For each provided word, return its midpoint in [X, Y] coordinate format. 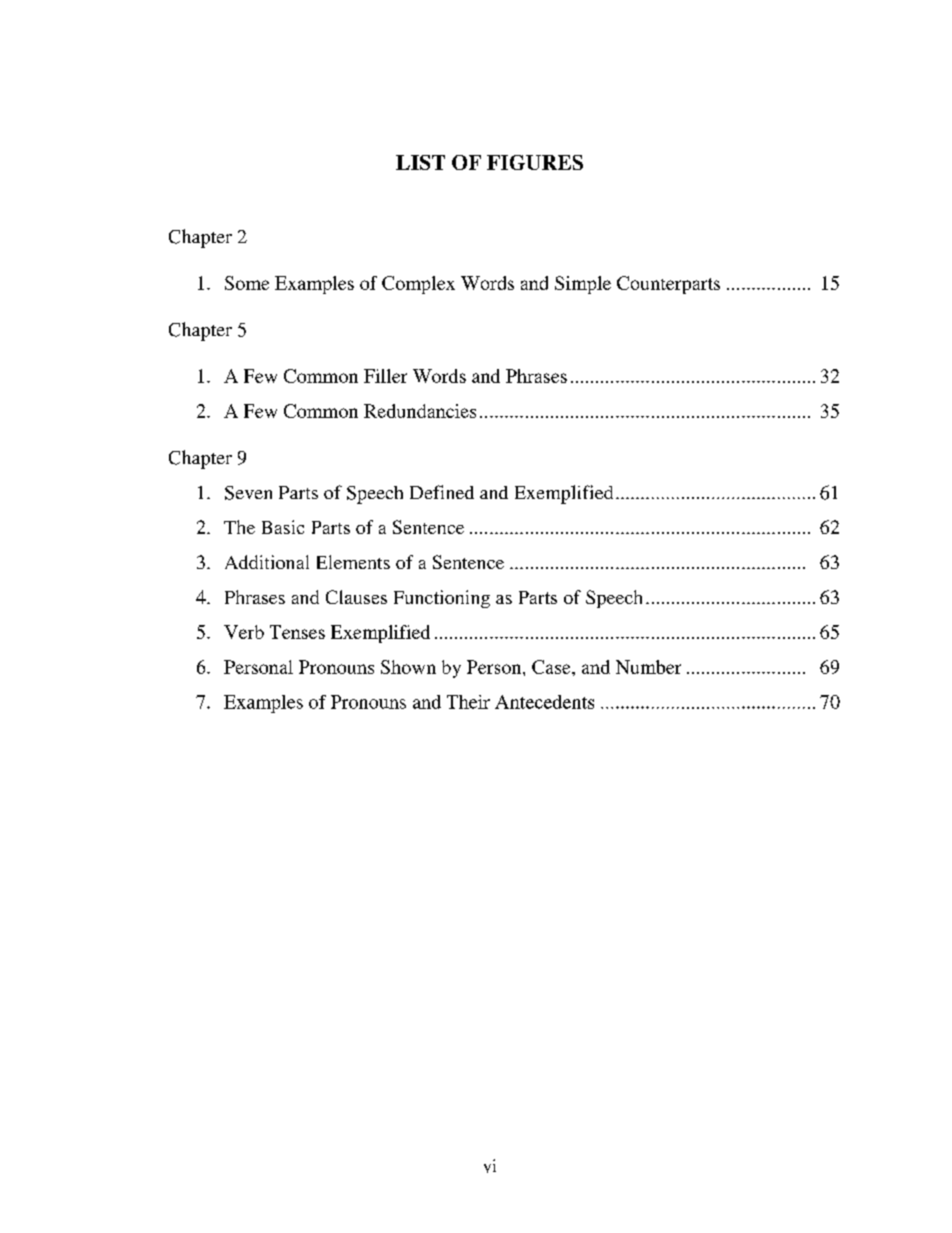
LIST [420, 162]
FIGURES [535, 162]
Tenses [297, 632]
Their [468, 702]
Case [552, 667]
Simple [583, 285]
